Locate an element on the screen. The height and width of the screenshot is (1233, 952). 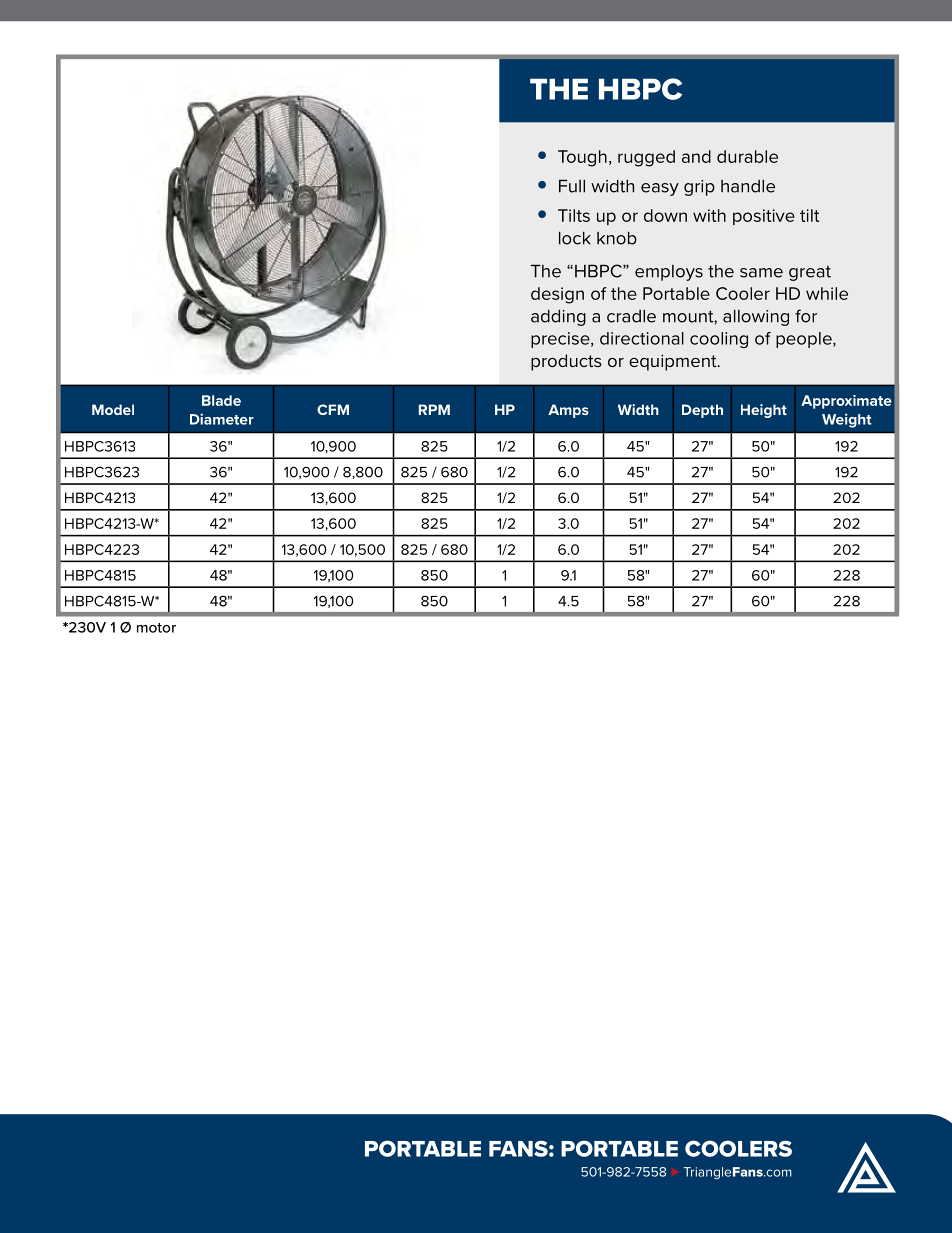
Full is located at coordinates (572, 186).
